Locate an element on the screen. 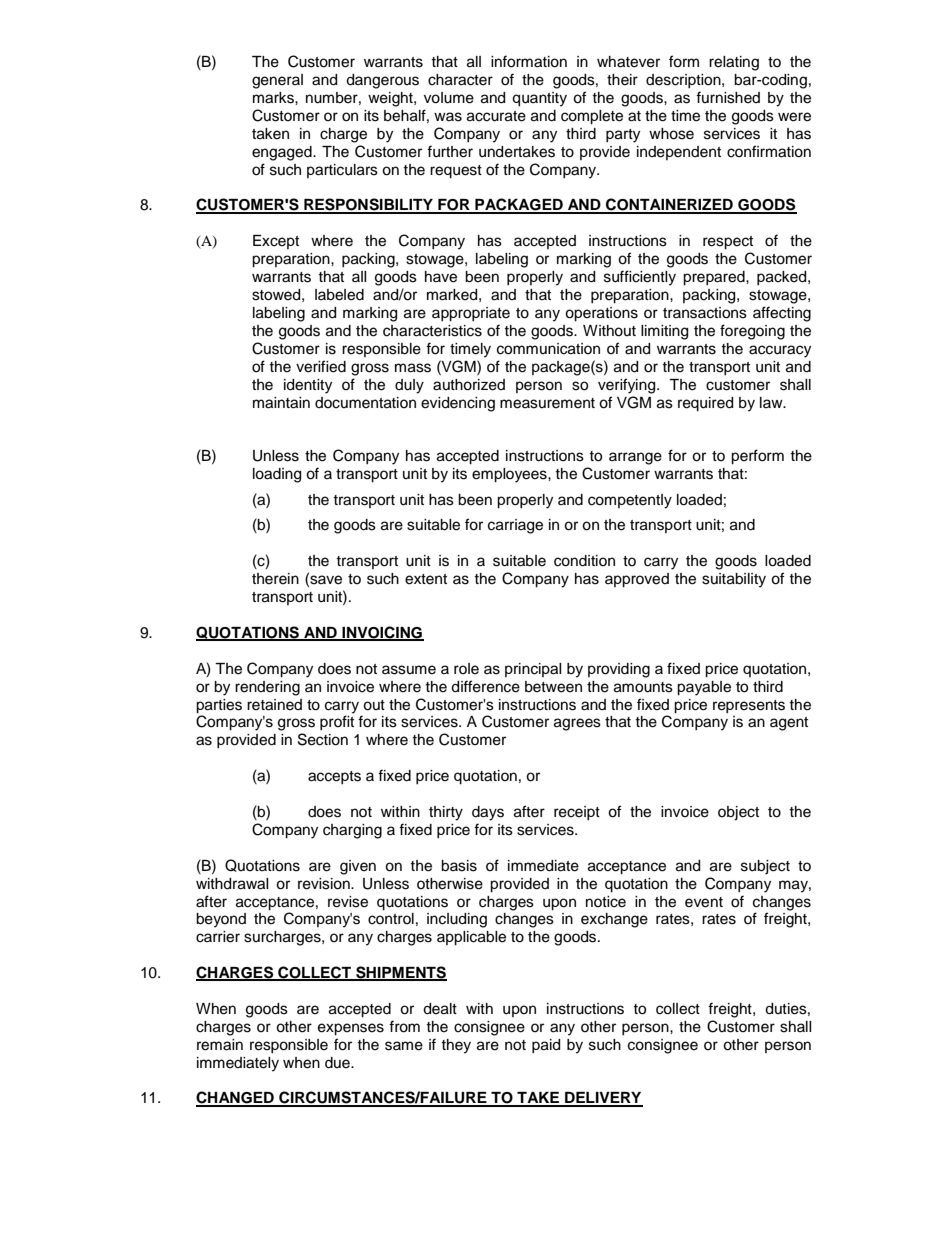 The height and width of the screenshot is (1233, 952). event is located at coordinates (704, 902).
